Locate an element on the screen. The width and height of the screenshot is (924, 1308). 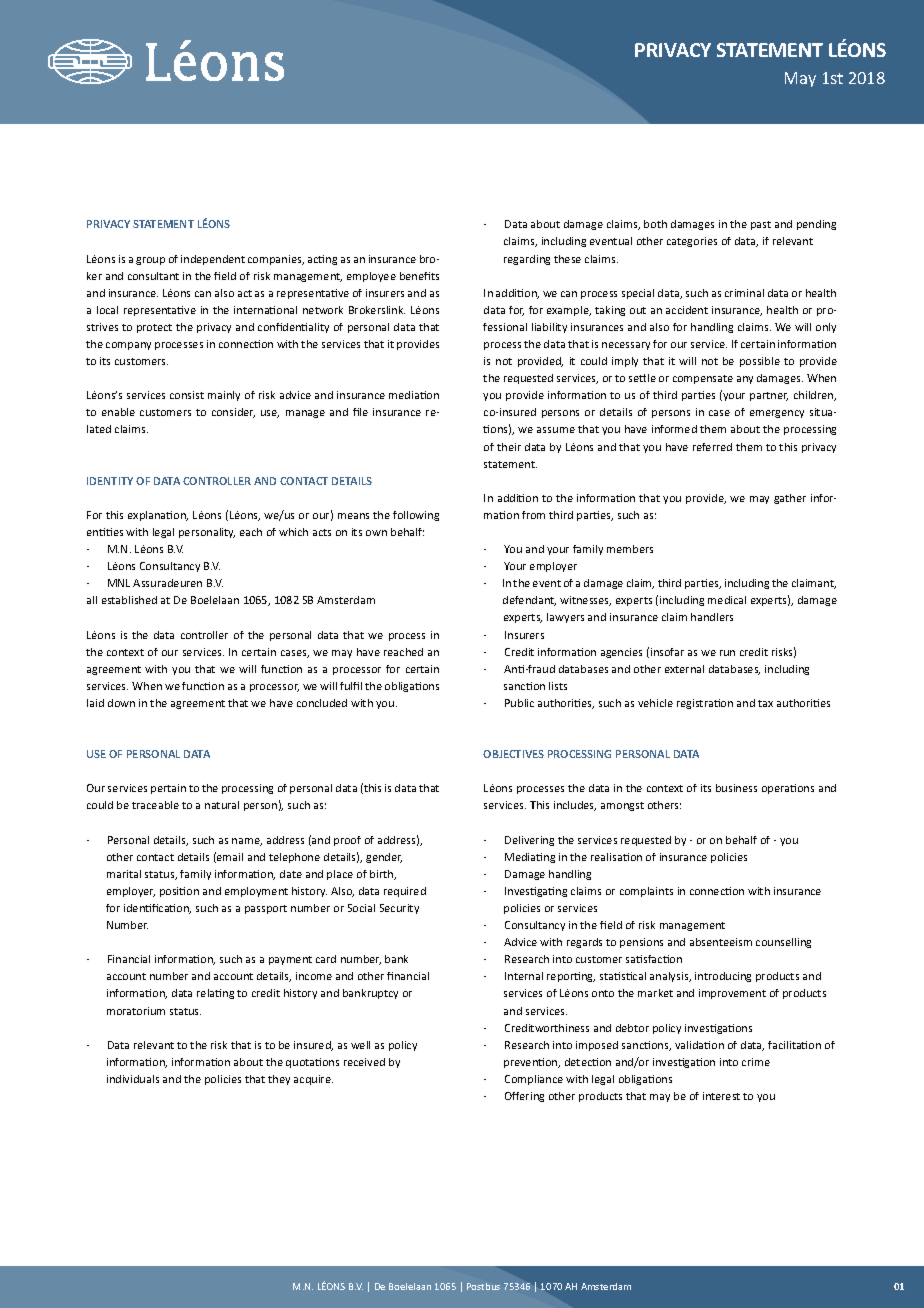
required is located at coordinates (405, 892).
